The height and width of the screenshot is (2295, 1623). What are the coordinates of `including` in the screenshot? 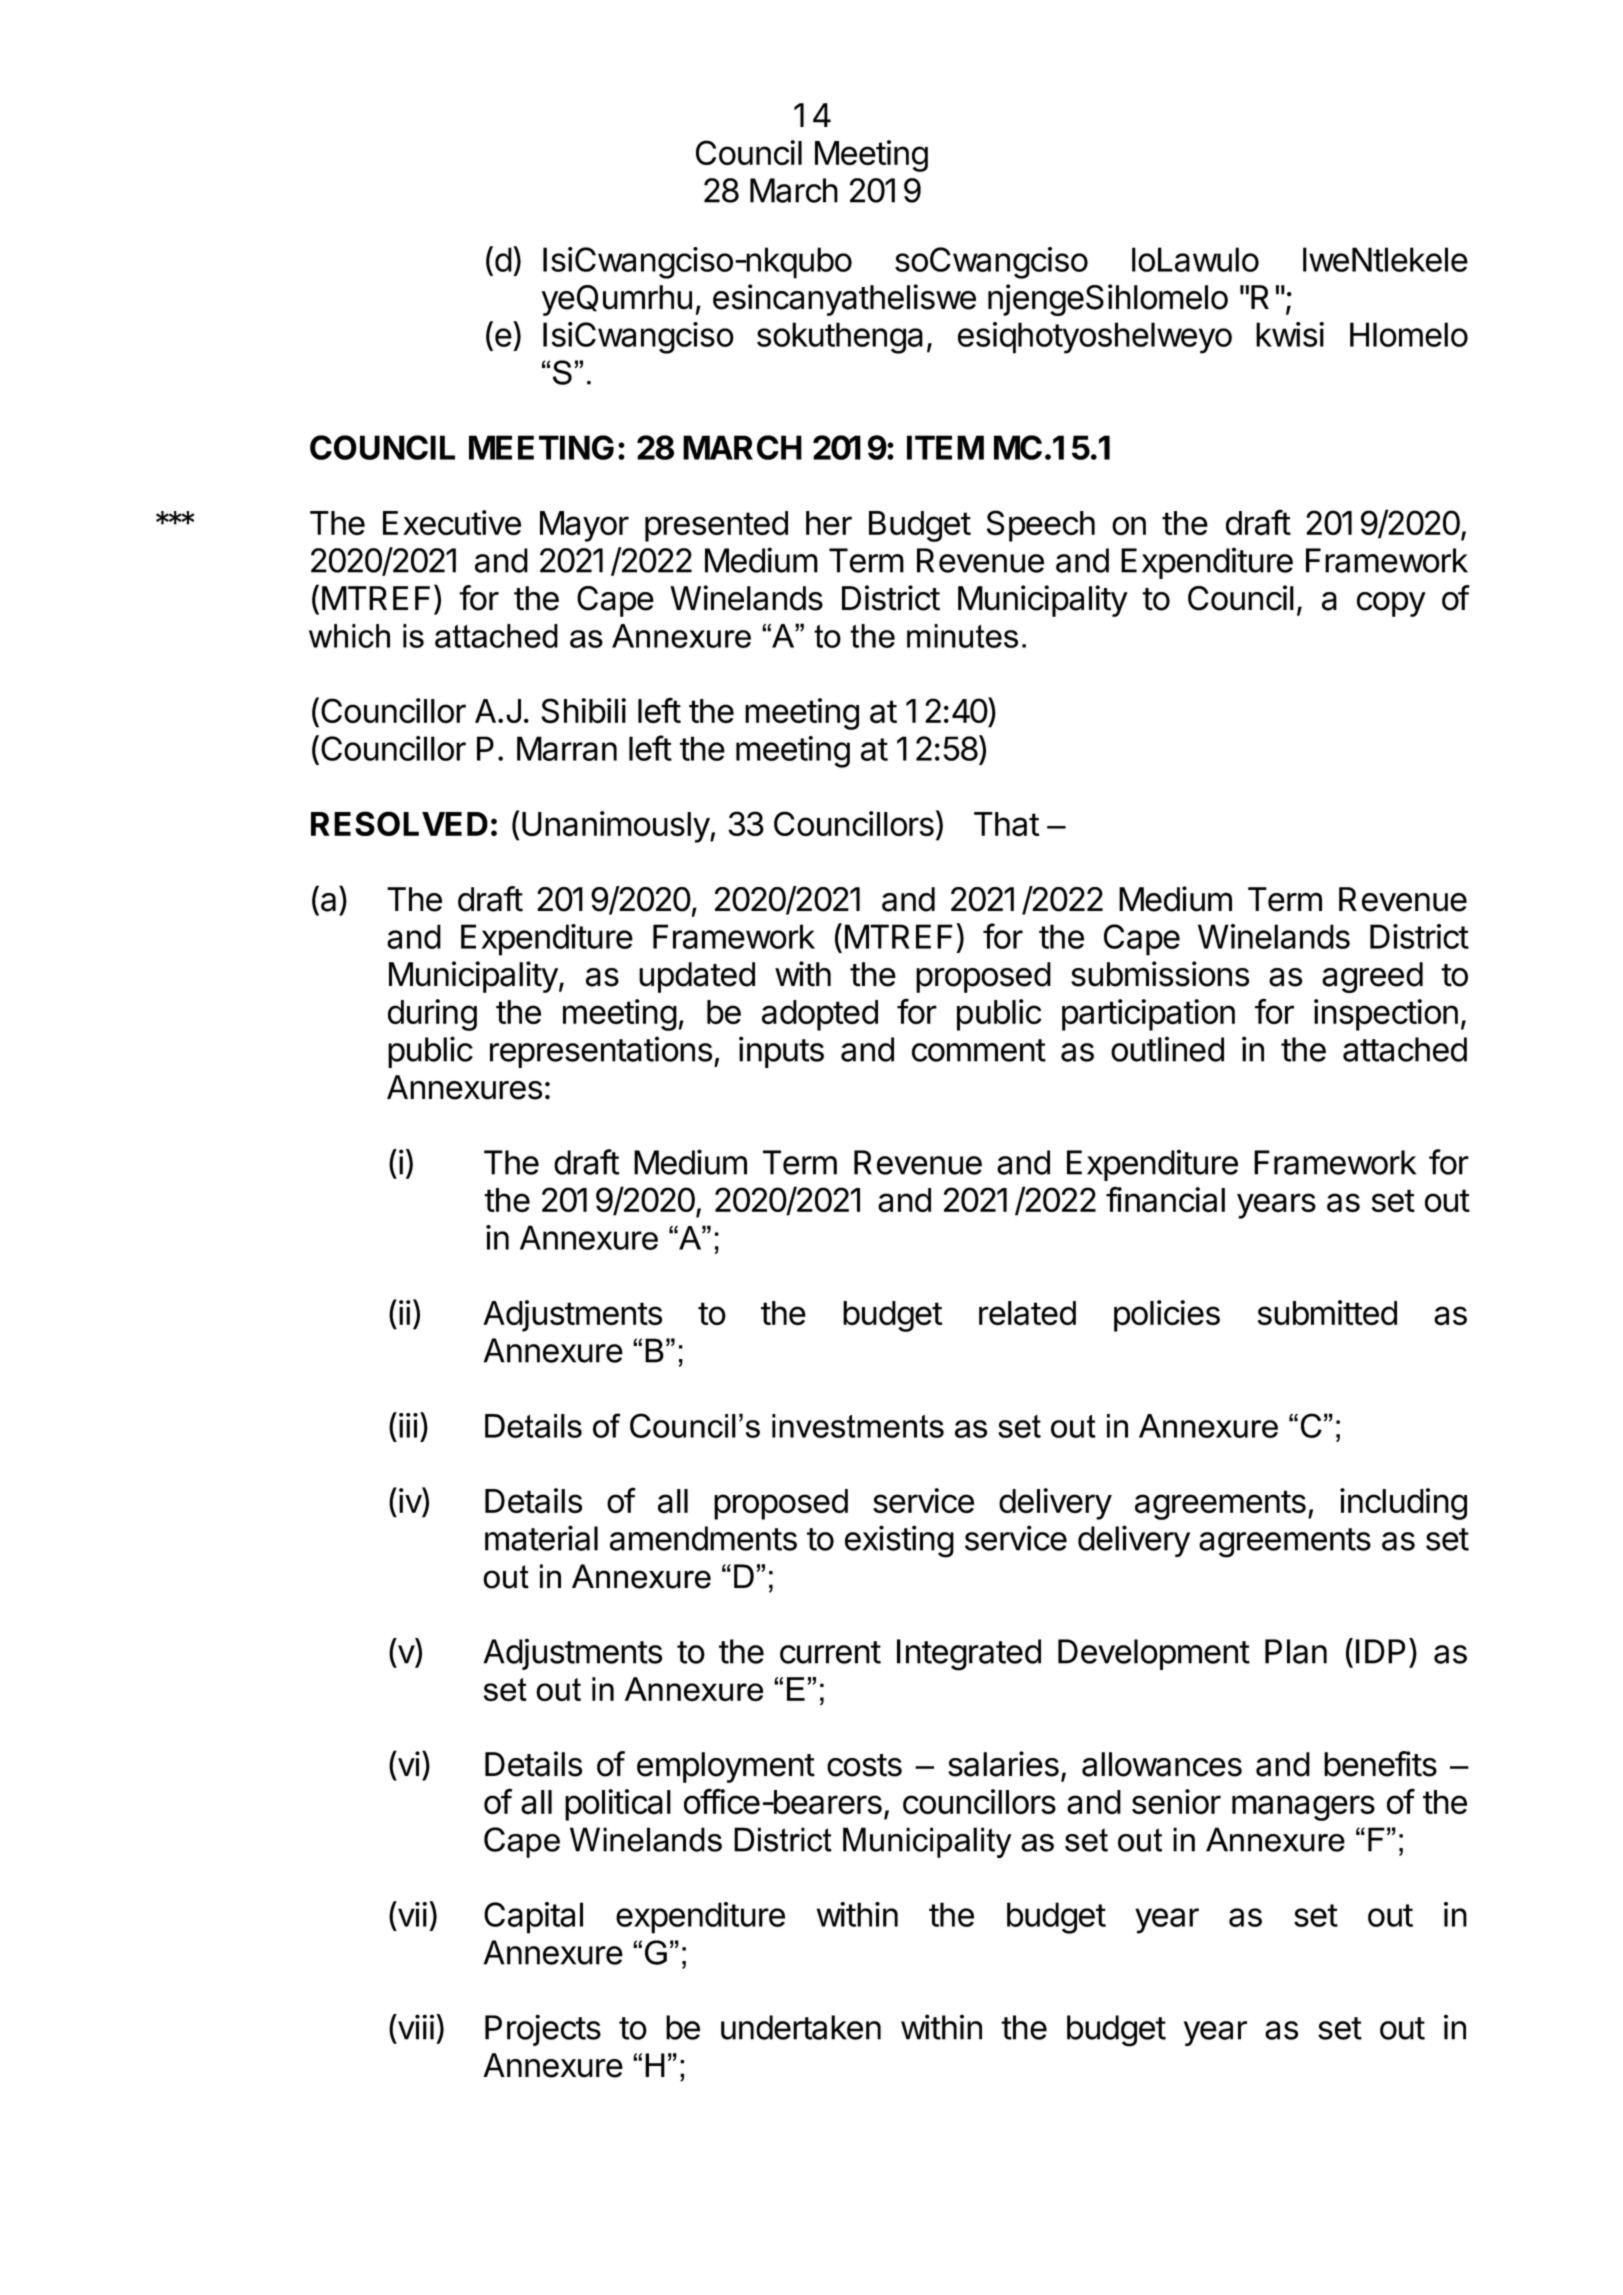 It's located at (1403, 1504).
